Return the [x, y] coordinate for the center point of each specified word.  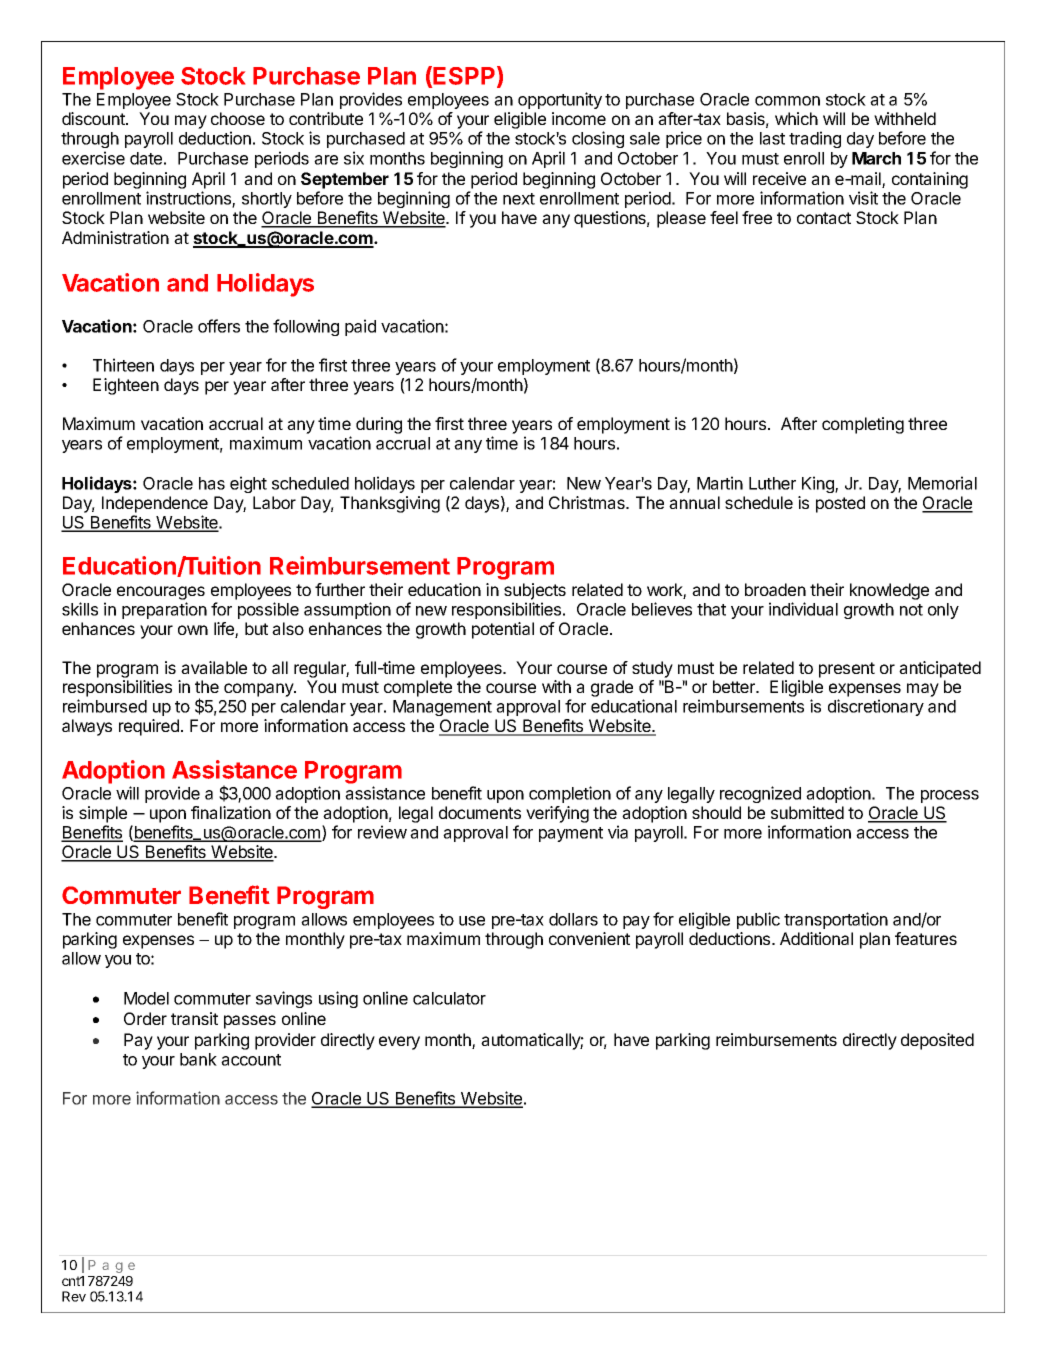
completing [863, 425]
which [796, 118]
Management [442, 708]
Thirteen [123, 365]
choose [238, 118]
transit [194, 1018]
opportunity [560, 100]
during [379, 425]
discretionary [876, 707]
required [149, 727]
